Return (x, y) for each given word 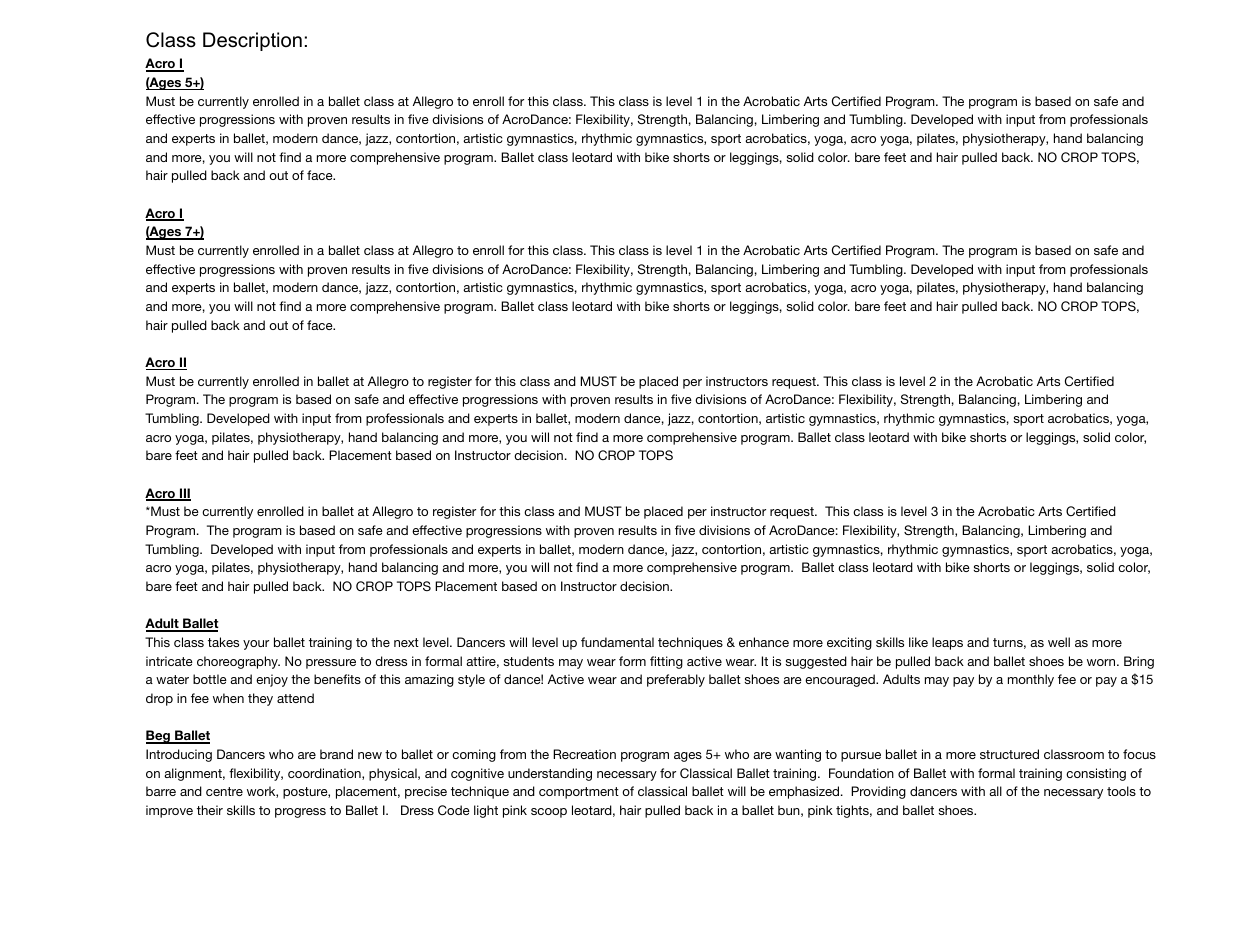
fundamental (617, 642)
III (184, 494)
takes (223, 642)
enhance (764, 642)
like (918, 642)
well (1059, 642)
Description (252, 41)
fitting (666, 662)
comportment (579, 793)
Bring (1139, 662)
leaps (947, 643)
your (256, 645)
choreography (238, 662)
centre (224, 791)
